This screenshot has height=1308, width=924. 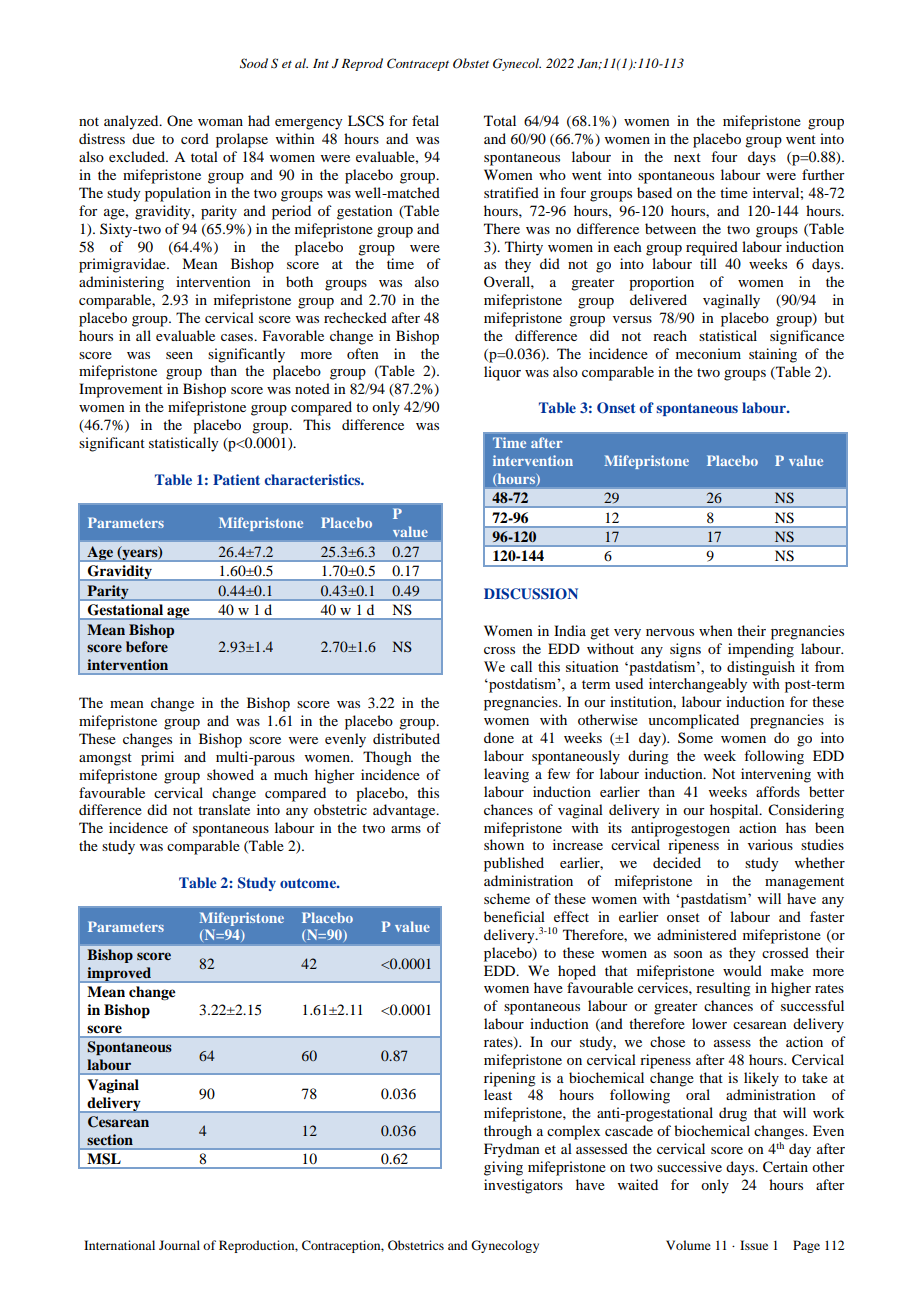 What do you see at coordinates (523, 1186) in the screenshot?
I see `investigators` at bounding box center [523, 1186].
